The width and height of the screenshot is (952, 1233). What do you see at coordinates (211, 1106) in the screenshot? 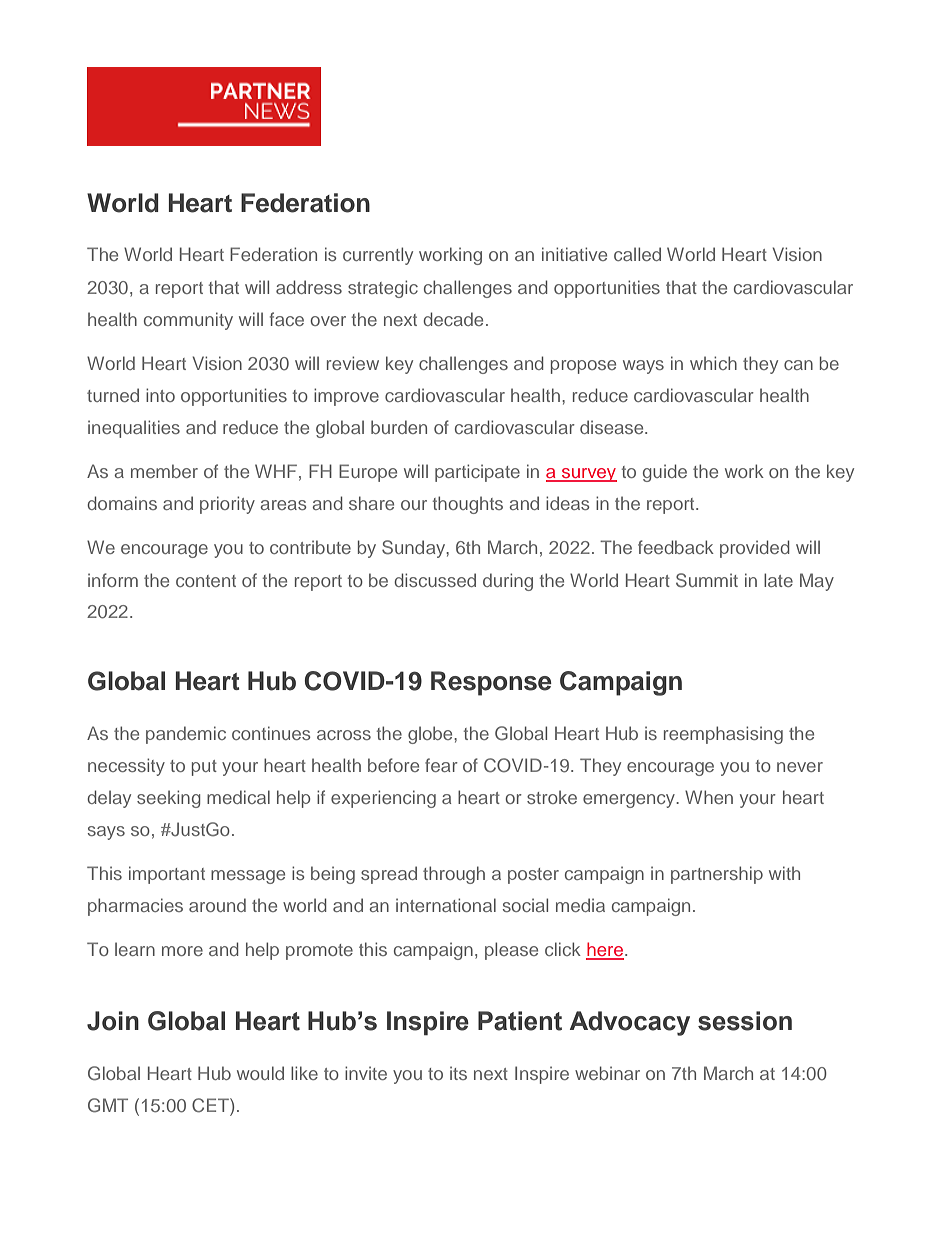
I see `CET` at bounding box center [211, 1106].
